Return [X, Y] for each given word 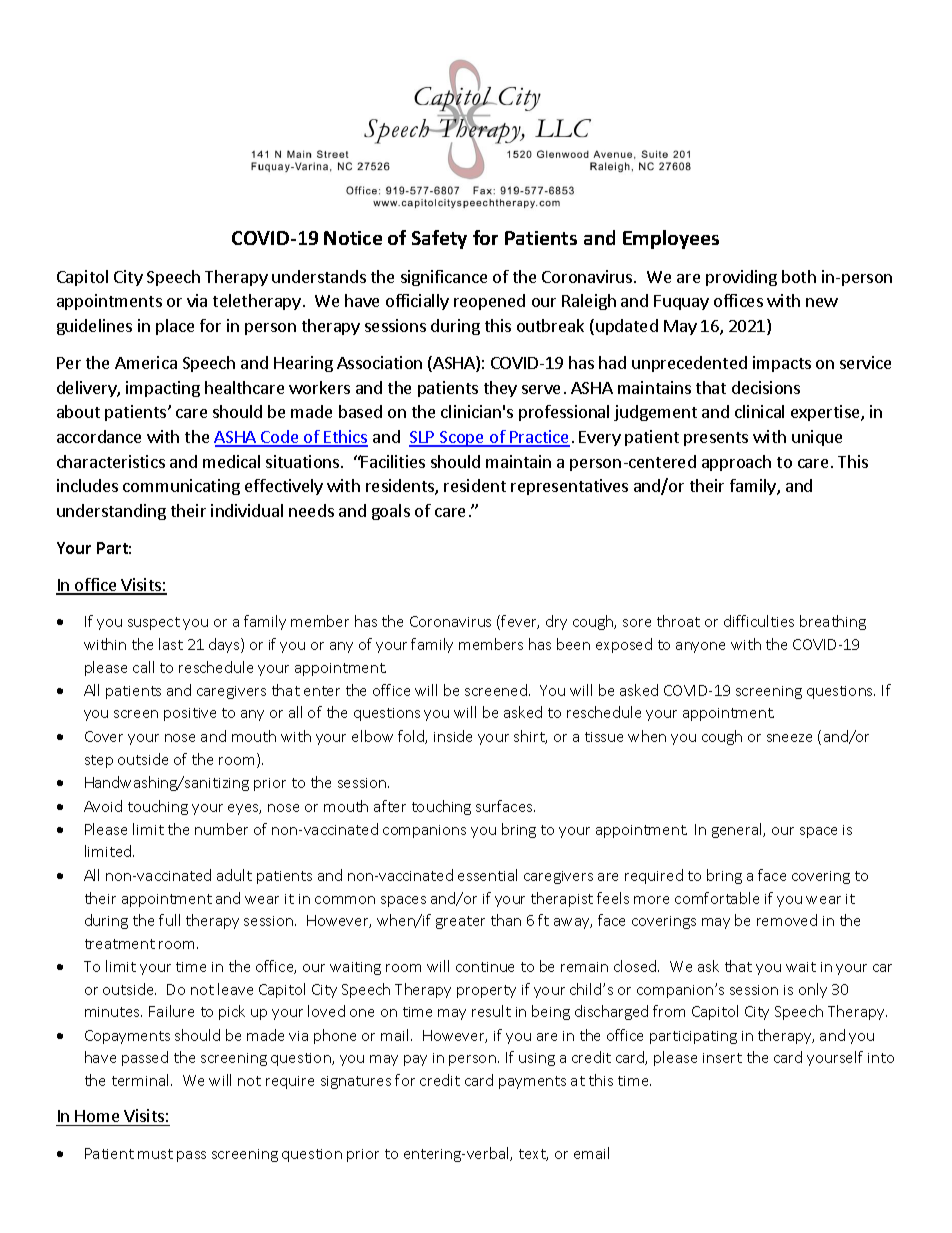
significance [444, 278]
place [175, 327]
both [799, 276]
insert [722, 1058]
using [537, 1059]
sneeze [789, 738]
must [155, 1154]
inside [453, 736]
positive [190, 714]
